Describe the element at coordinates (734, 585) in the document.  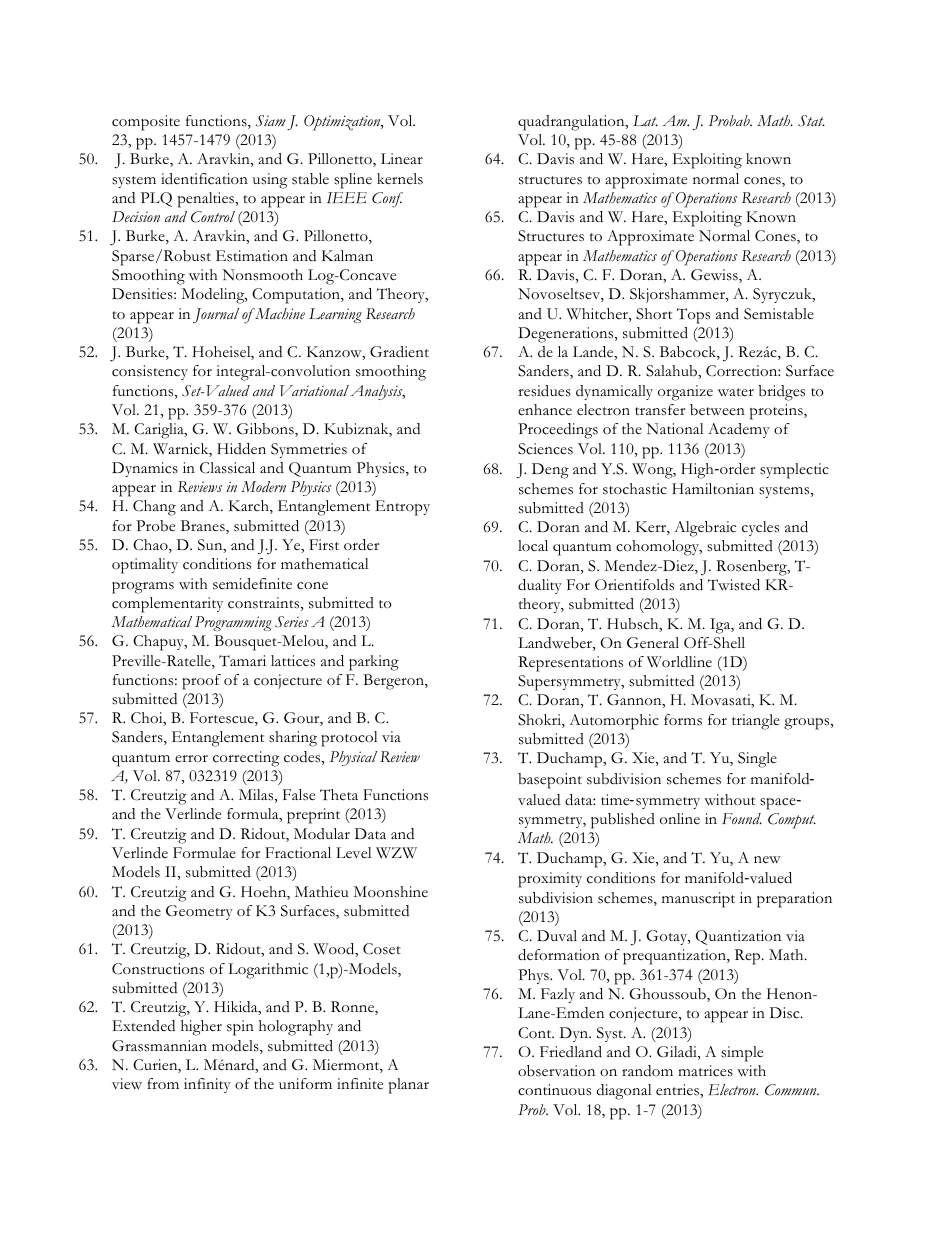
I see `Twisted` at that location.
